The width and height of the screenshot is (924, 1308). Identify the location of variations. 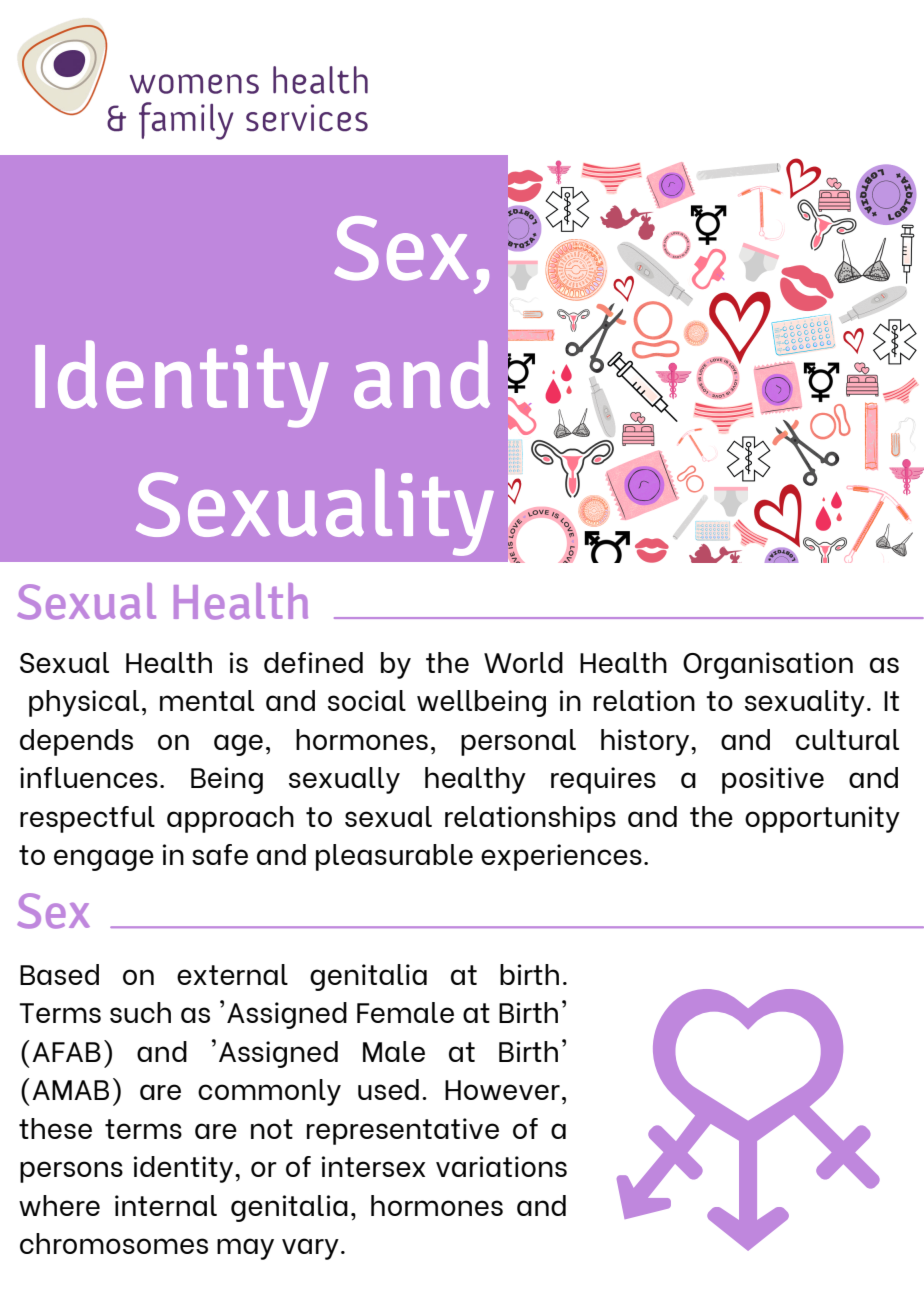
(501, 1166).
